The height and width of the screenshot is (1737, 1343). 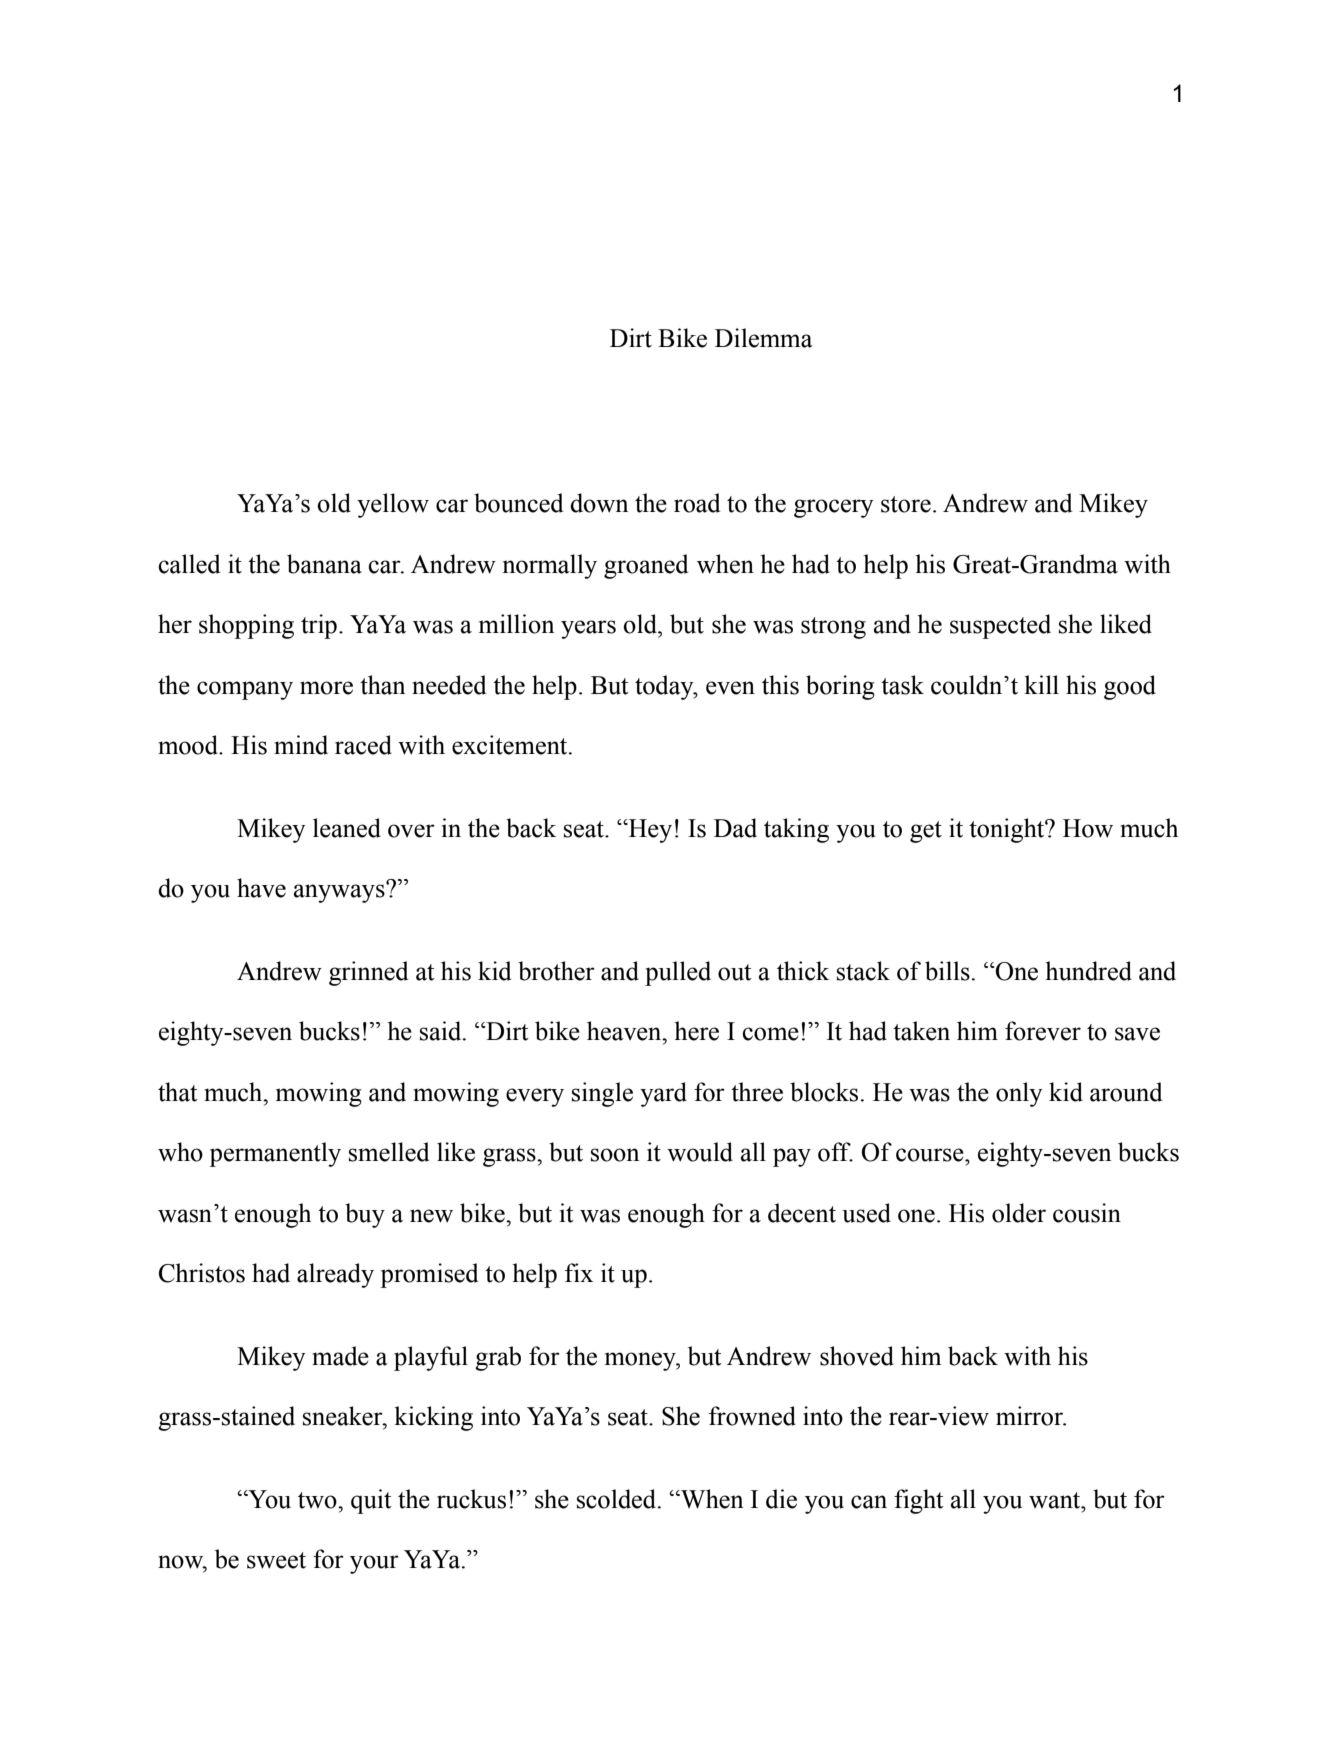 I want to click on scolded, so click(x=618, y=1499).
